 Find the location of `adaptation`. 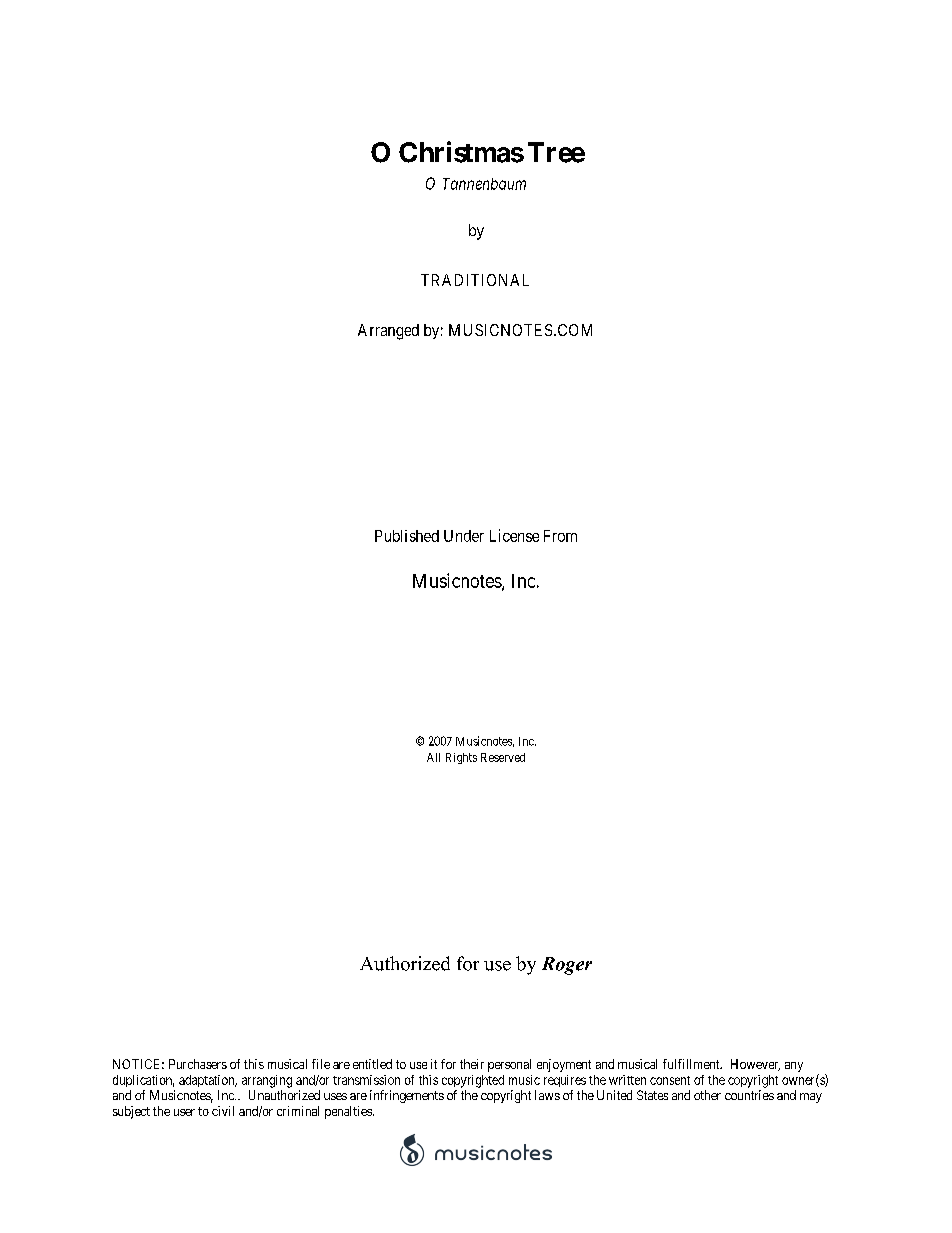

adaptation is located at coordinates (208, 1081).
